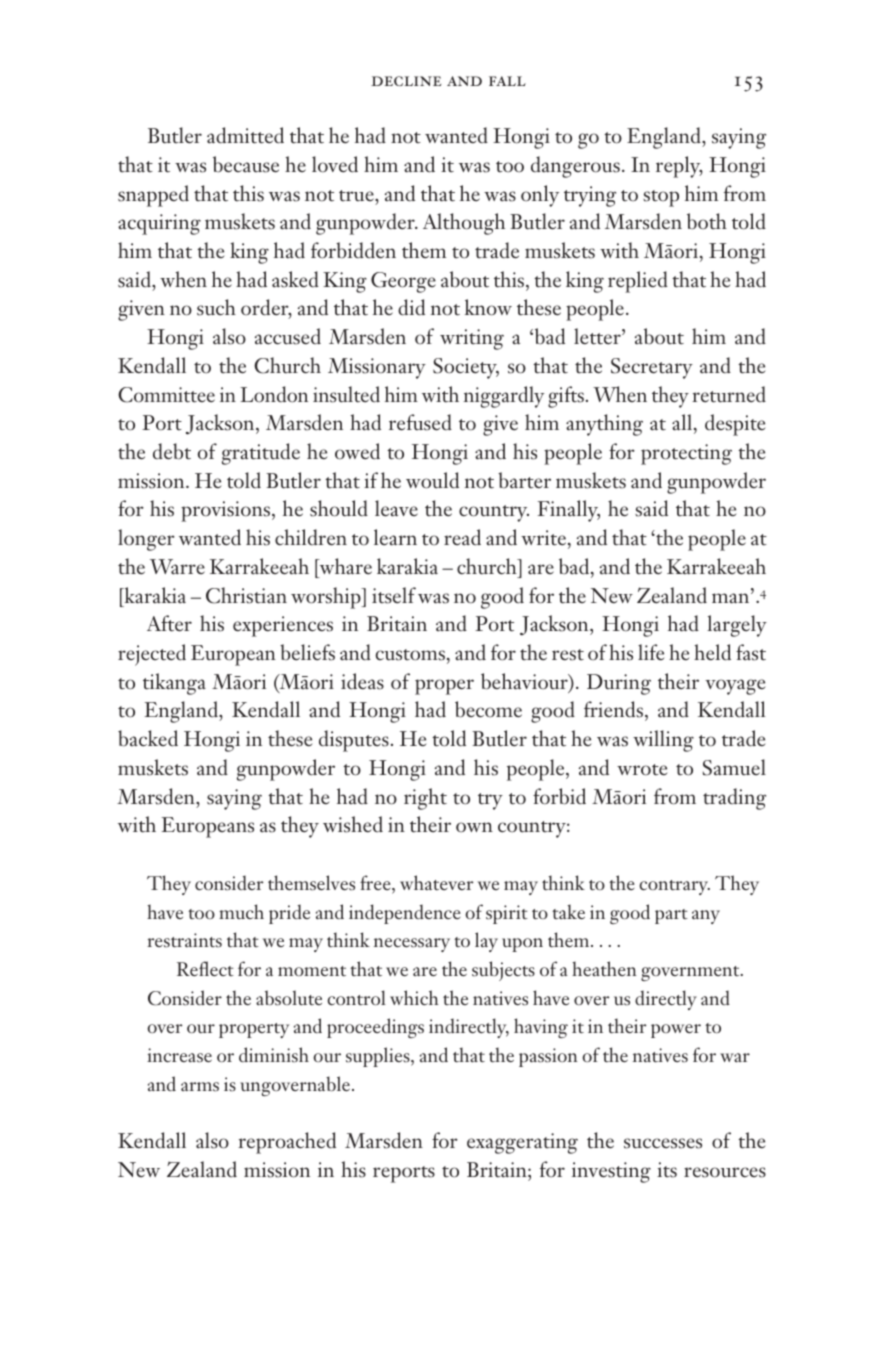 The image size is (896, 1345). Describe the element at coordinates (200, 1087) in the screenshot. I see `arms` at that location.
